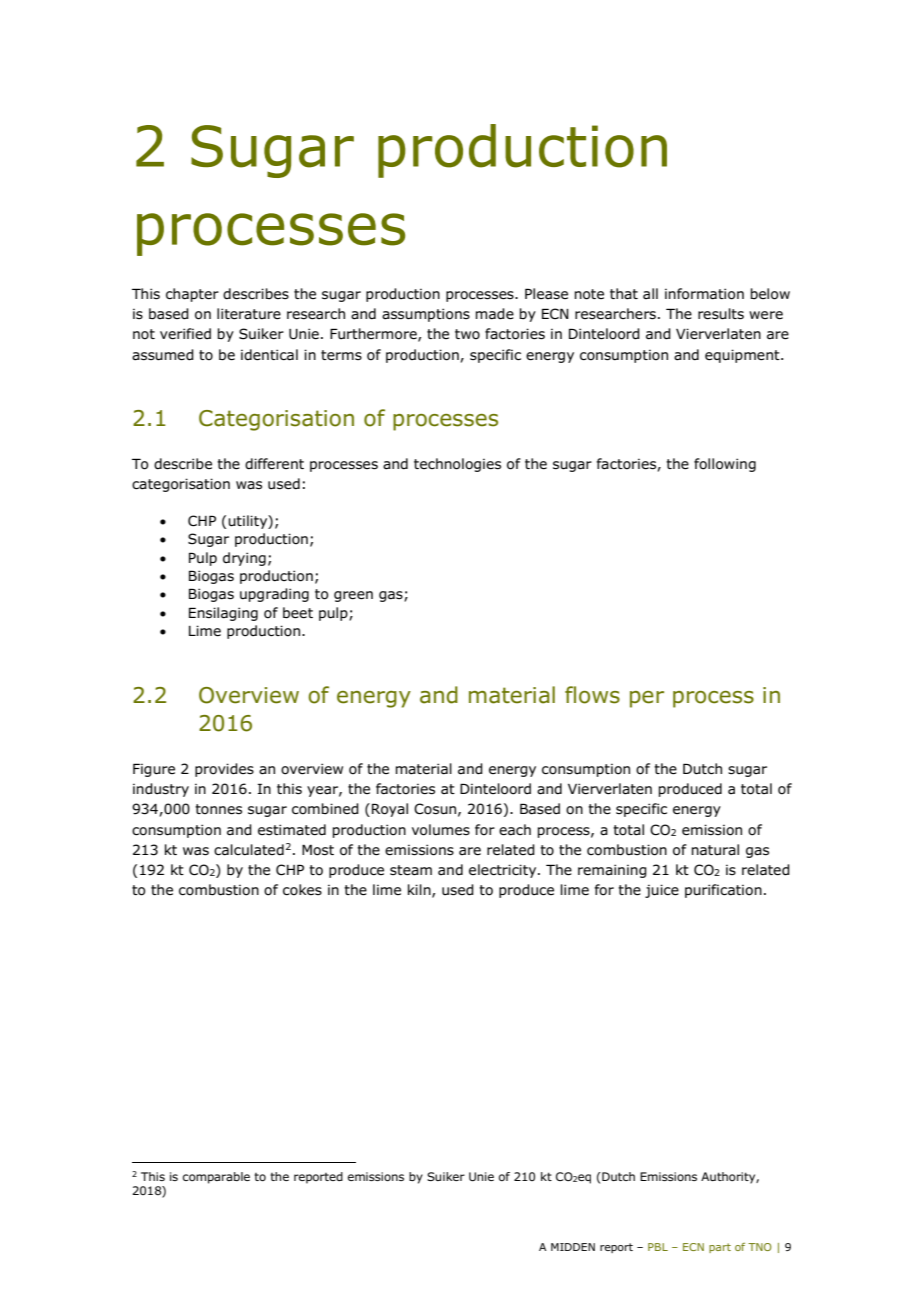 The height and width of the document is (1308, 924). I want to click on natural, so click(715, 850).
